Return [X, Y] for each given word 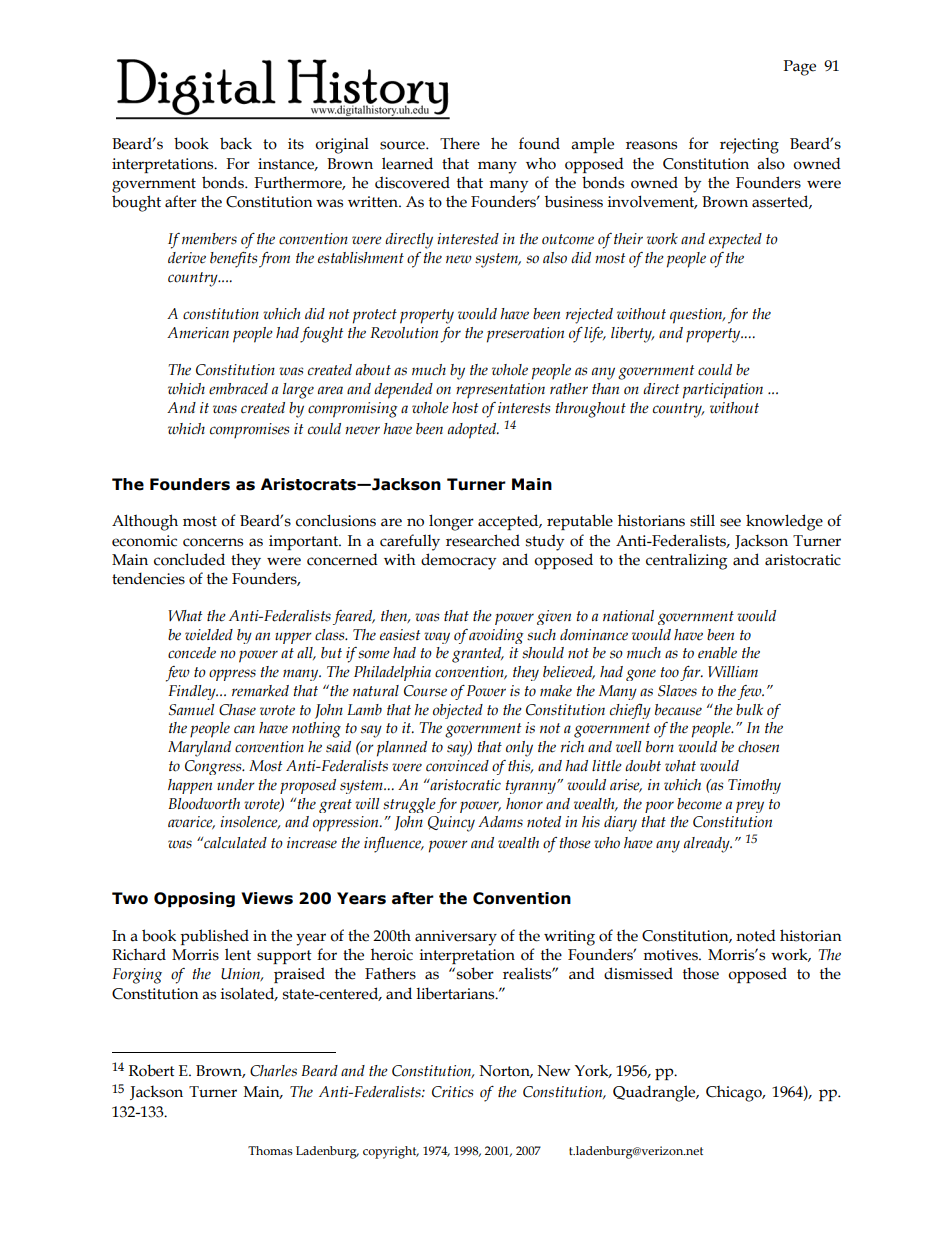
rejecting [749, 146]
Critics [452, 1092]
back [236, 143]
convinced [457, 766]
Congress [214, 767]
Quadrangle [655, 1093]
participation [723, 391]
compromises [249, 431]
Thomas [270, 1151]
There [460, 143]
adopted [473, 431]
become [699, 804]
